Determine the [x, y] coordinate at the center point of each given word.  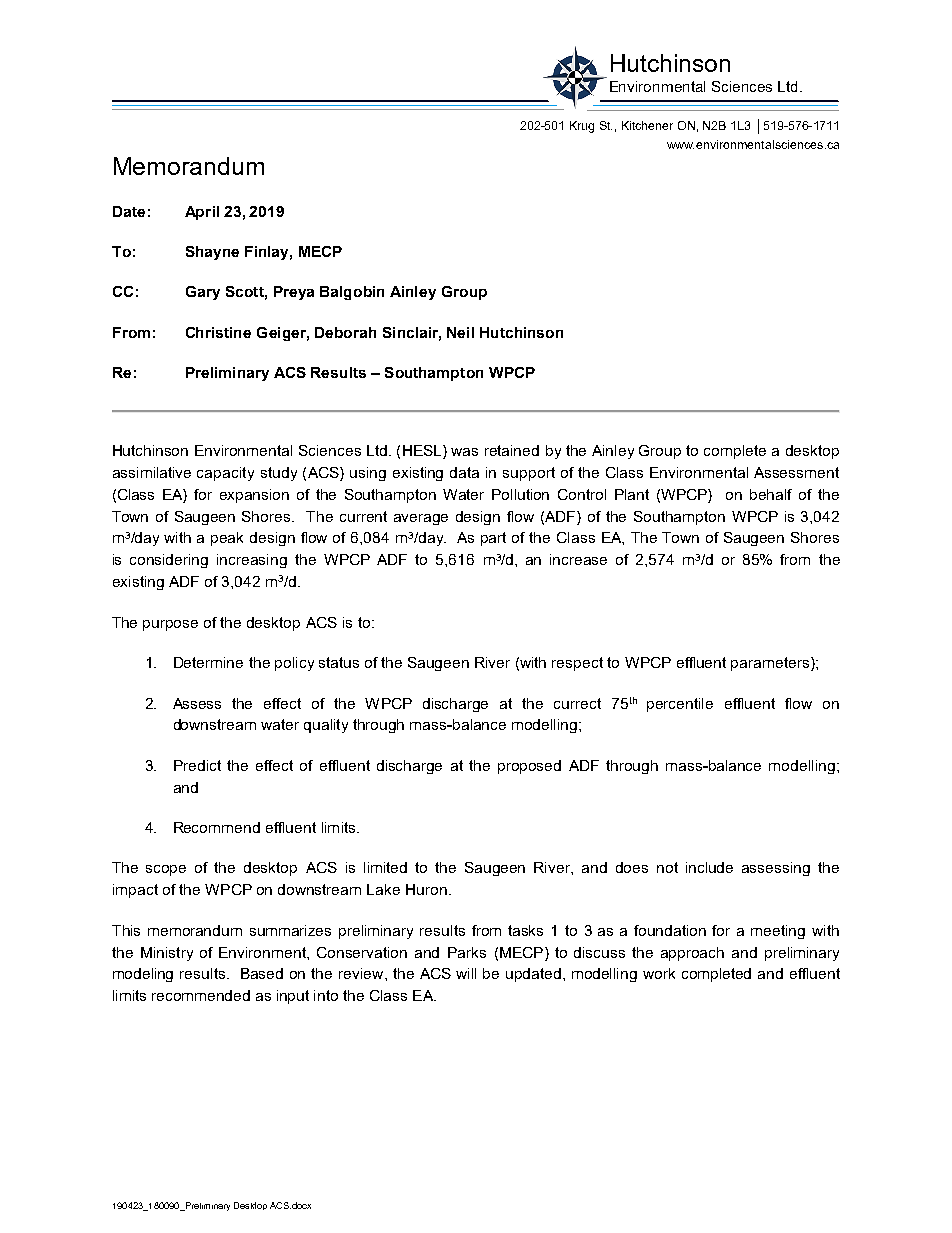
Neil [460, 332]
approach [692, 954]
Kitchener [647, 125]
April [202, 213]
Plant [632, 494]
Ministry [167, 954]
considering [169, 561]
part [493, 539]
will [466, 973]
